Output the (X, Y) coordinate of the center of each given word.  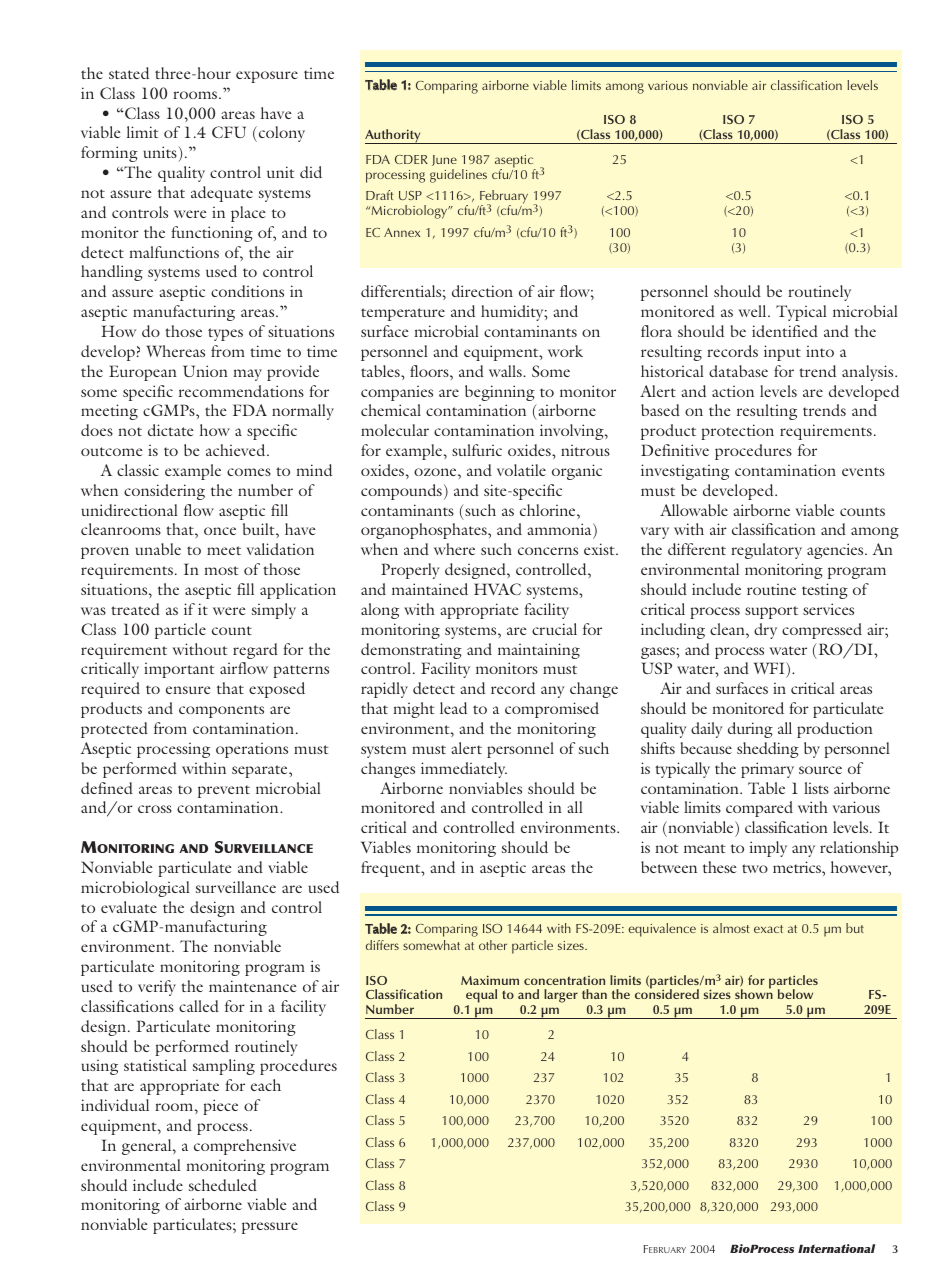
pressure (270, 1228)
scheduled (223, 1185)
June (444, 160)
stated (129, 73)
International (836, 1248)
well (753, 311)
